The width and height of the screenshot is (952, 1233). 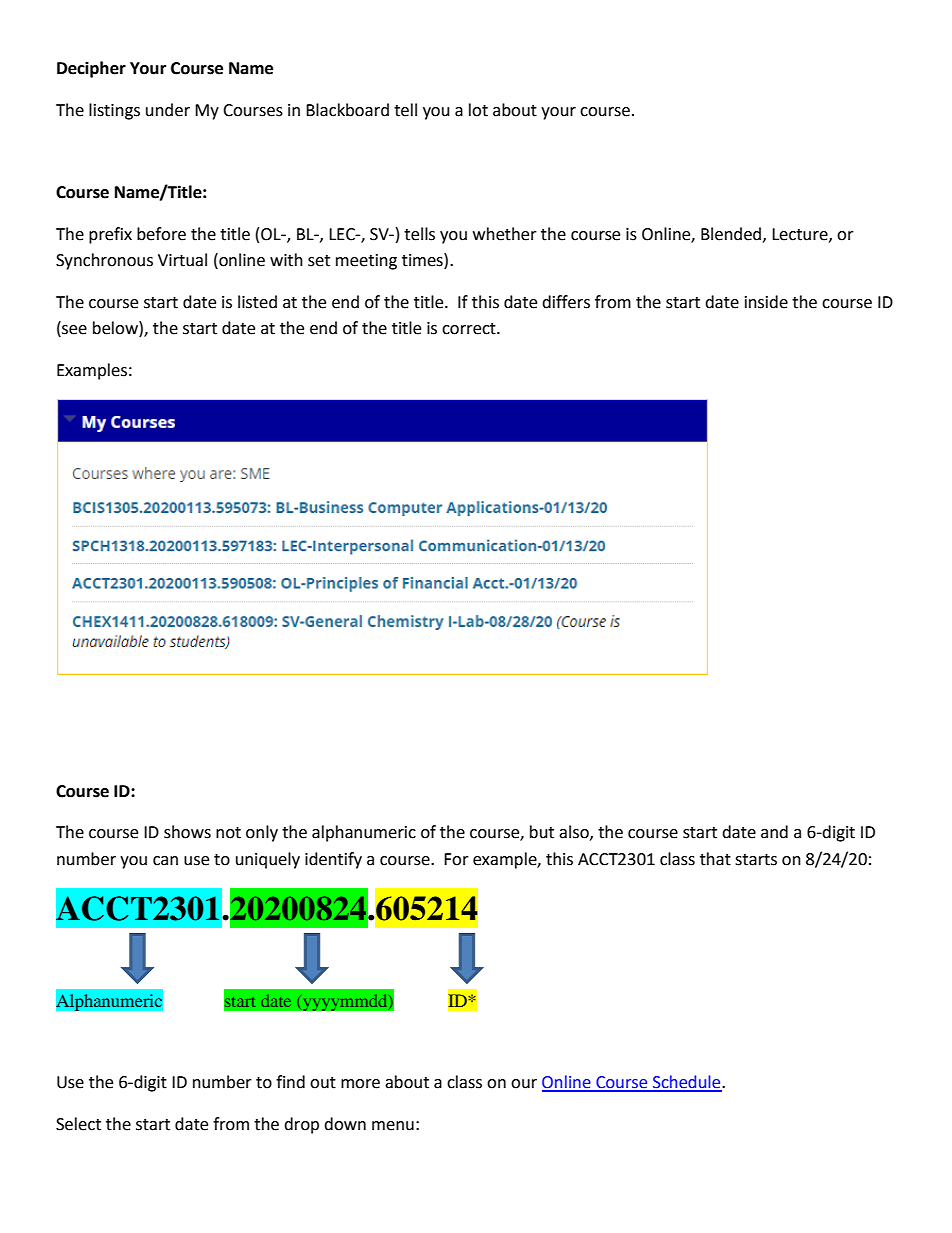 What do you see at coordinates (542, 832) in the screenshot?
I see `but` at bounding box center [542, 832].
